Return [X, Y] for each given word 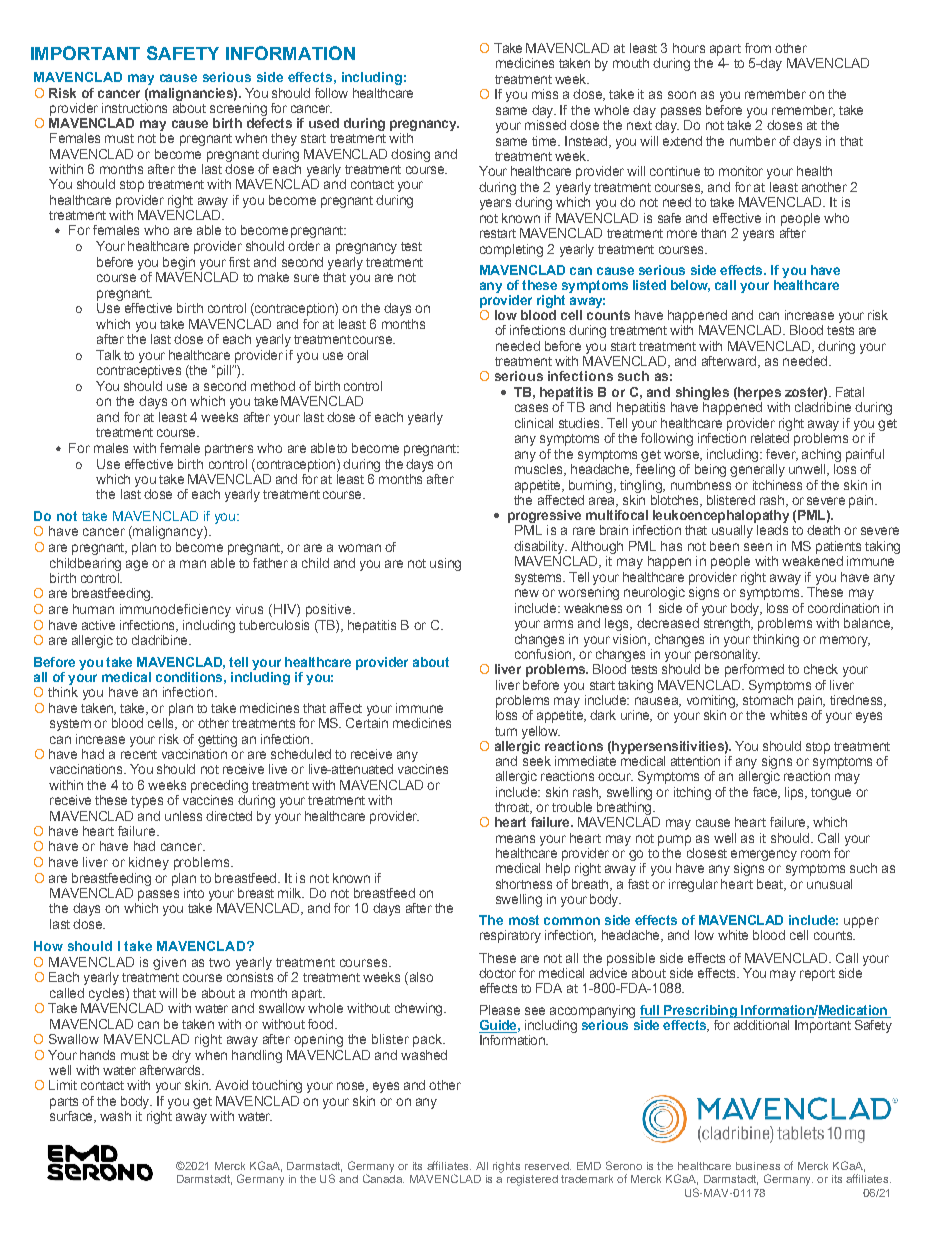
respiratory [510, 936]
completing [511, 250]
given [169, 963]
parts [64, 1103]
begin [179, 263]
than [713, 233]
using [445, 564]
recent [139, 754]
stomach [768, 698]
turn [506, 731]
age [137, 565]
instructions [134, 106]
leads [772, 530]
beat [771, 885]
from [758, 48]
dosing [410, 155]
